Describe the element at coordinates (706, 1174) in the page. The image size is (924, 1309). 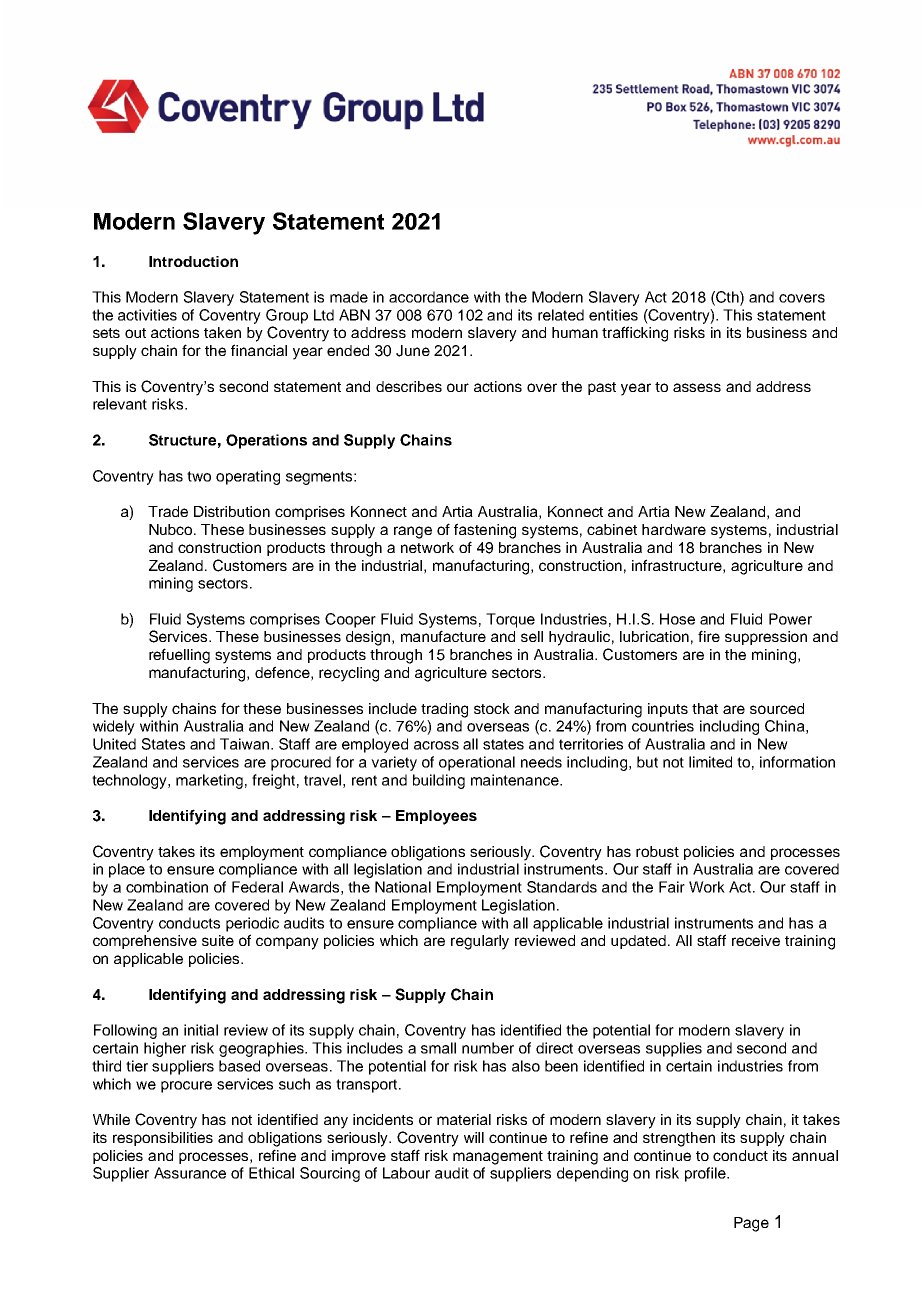
I see `profile` at that location.
